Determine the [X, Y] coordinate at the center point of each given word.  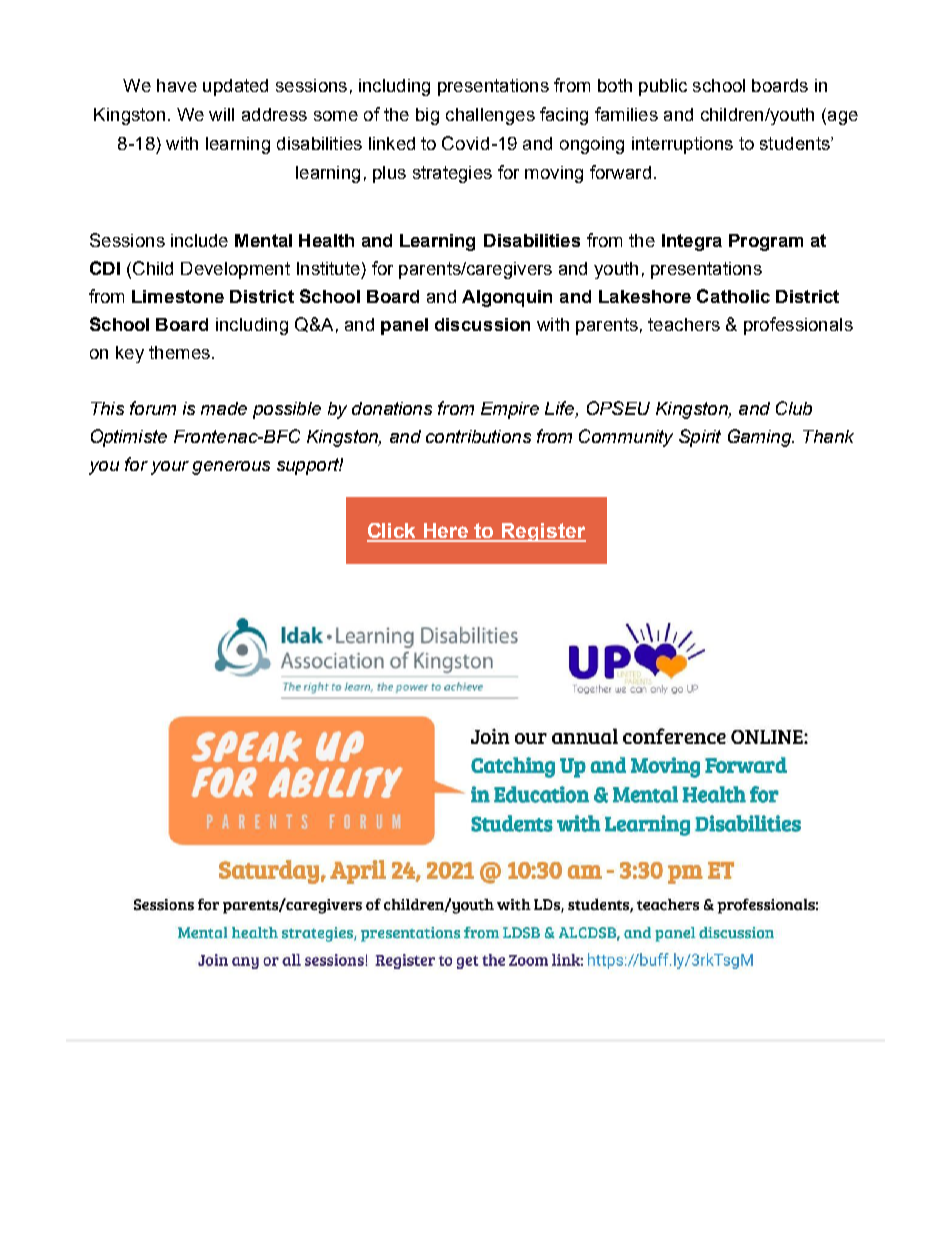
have [177, 85]
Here [446, 532]
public [663, 87]
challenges [490, 116]
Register [543, 532]
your [170, 468]
